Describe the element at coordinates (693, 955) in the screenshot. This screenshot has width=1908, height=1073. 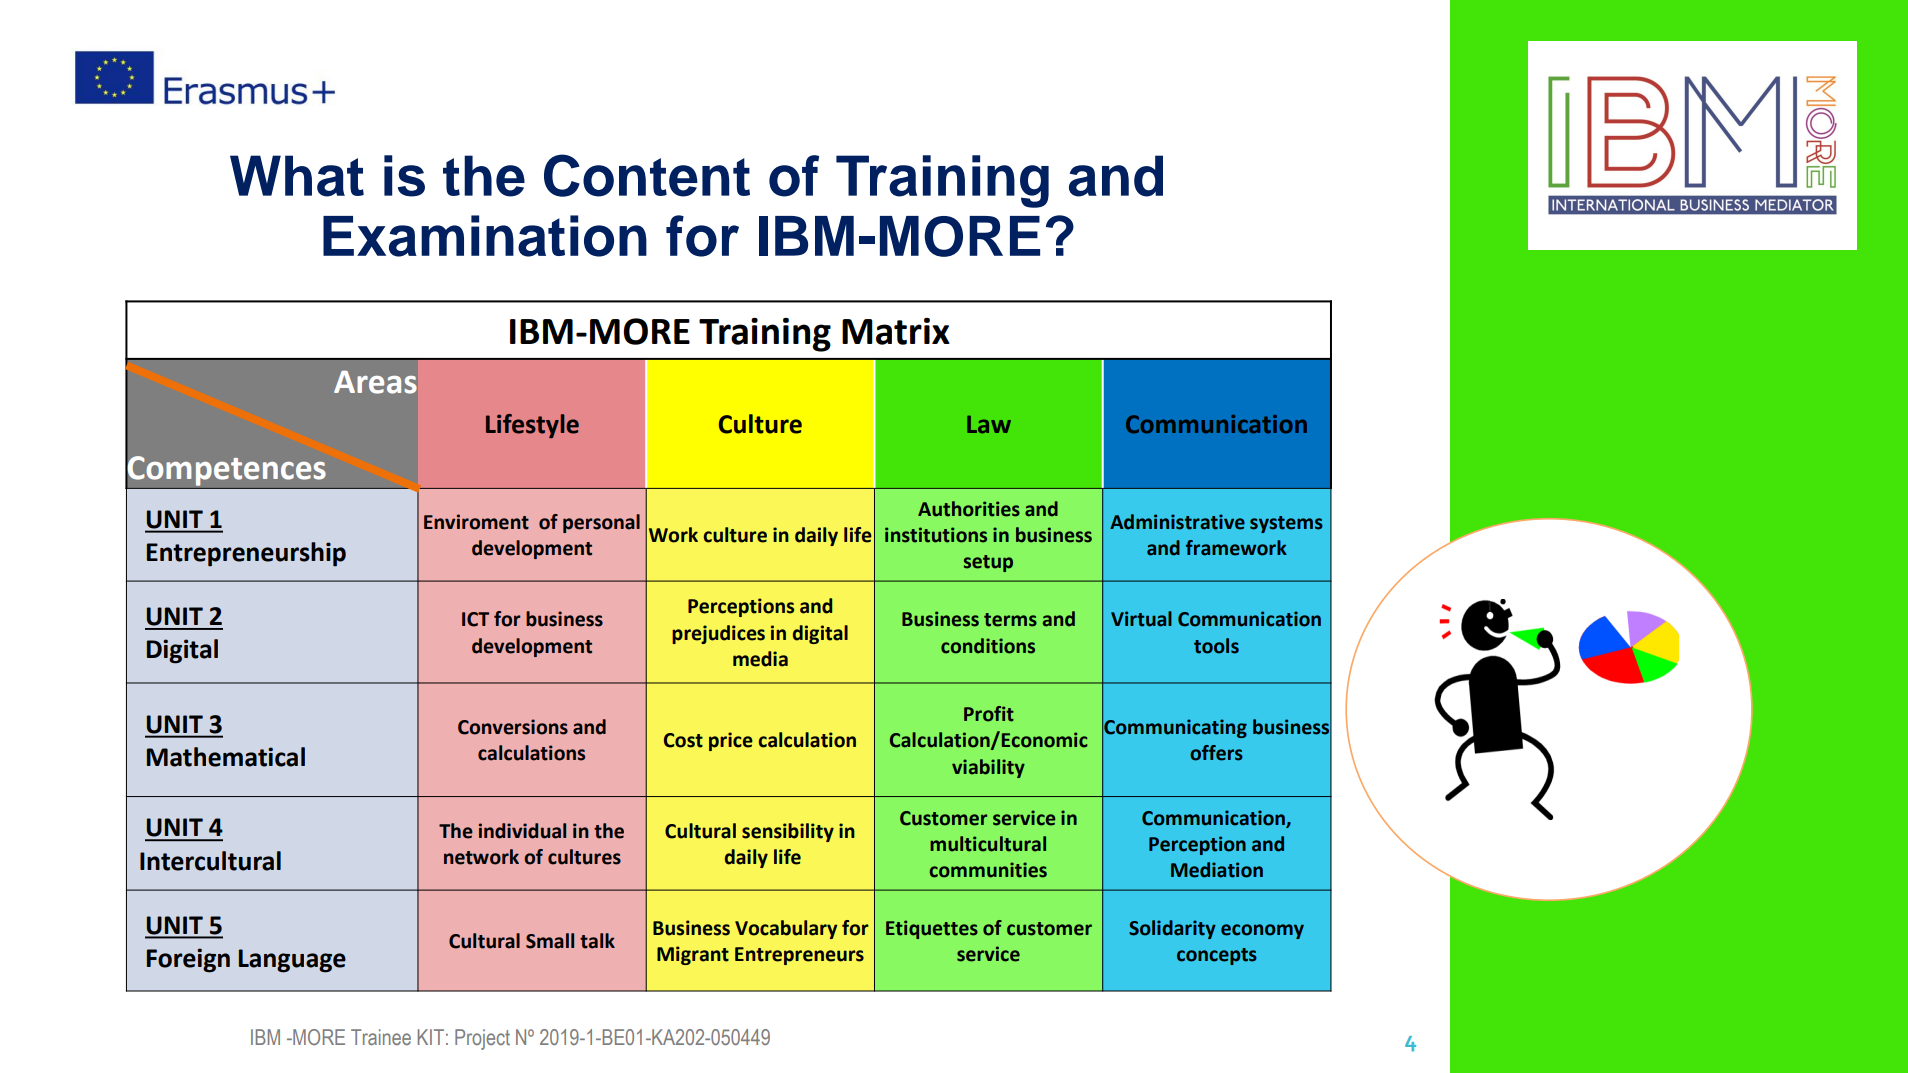
I see `Migrant` at that location.
